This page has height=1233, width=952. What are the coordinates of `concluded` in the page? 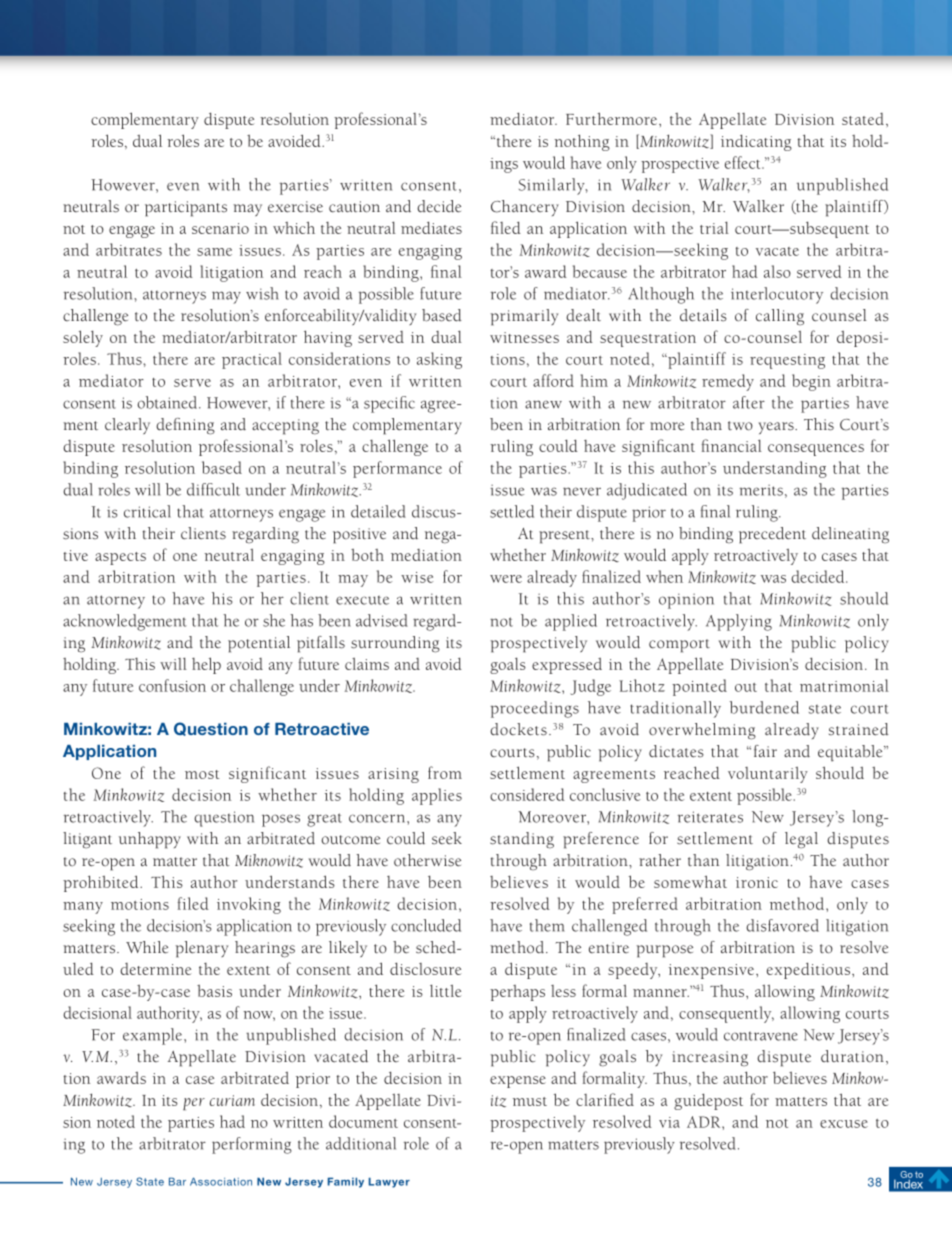 It's located at (426, 925).
